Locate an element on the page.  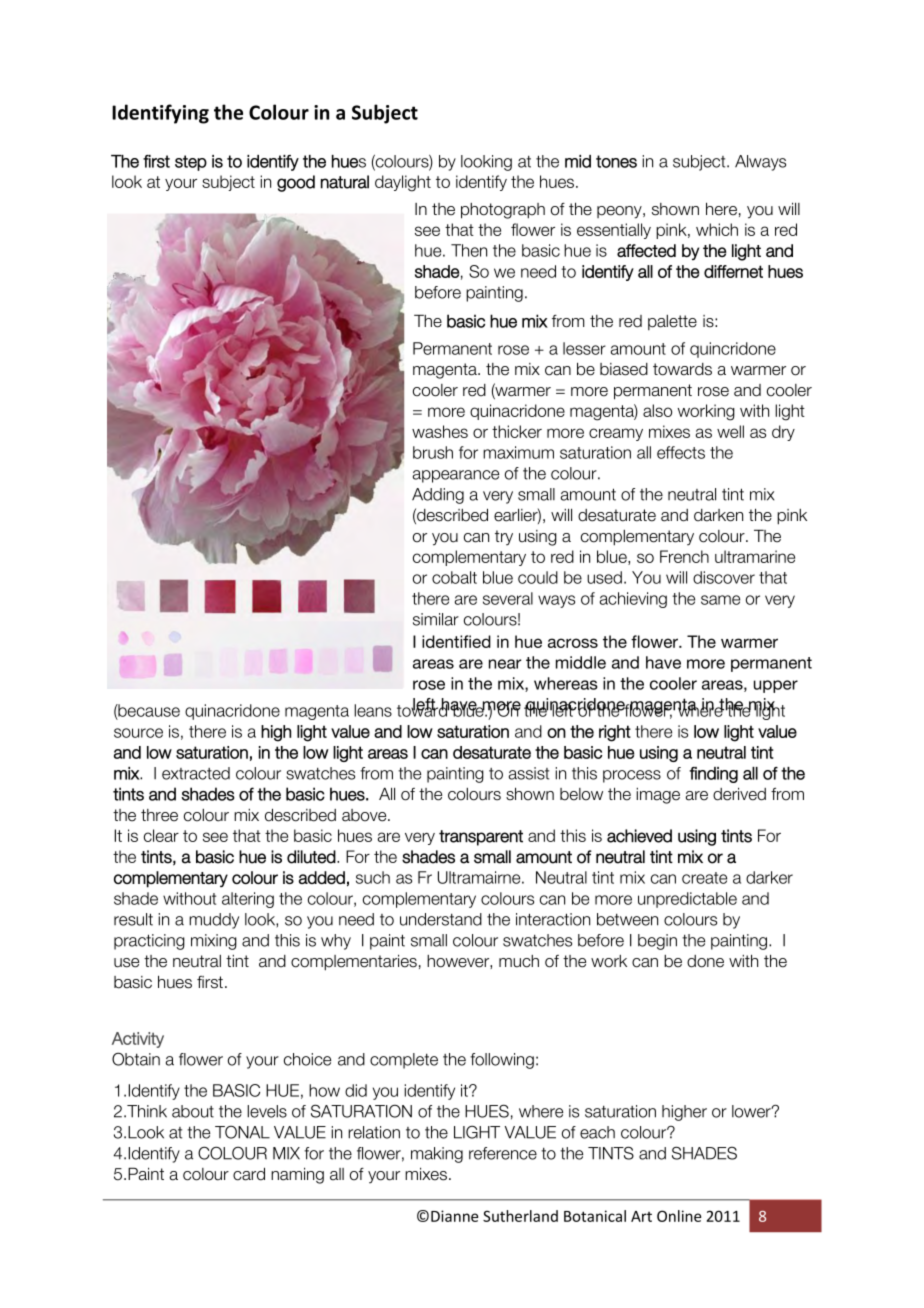
source is located at coordinates (138, 733).
